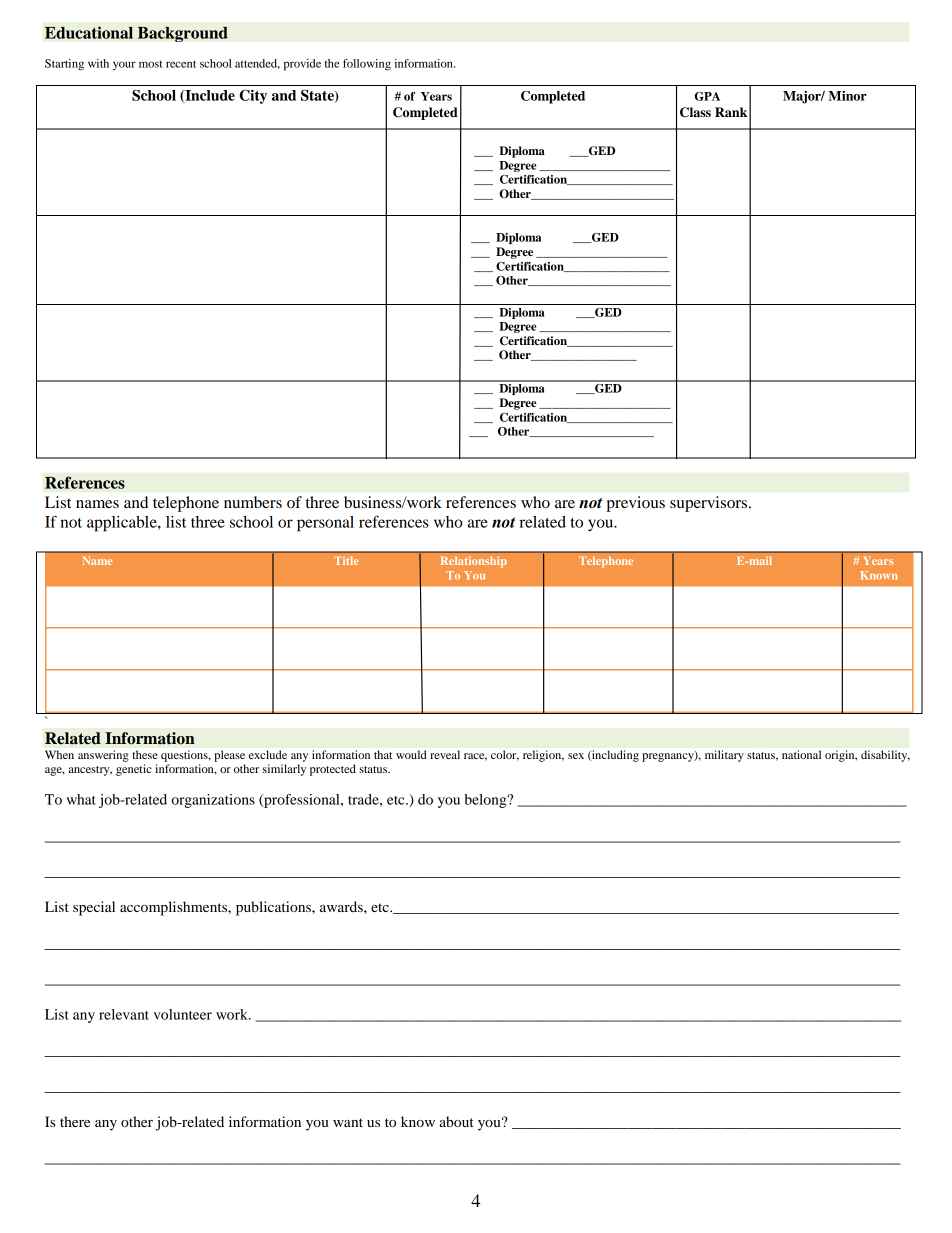 Image resolution: width=952 pixels, height=1233 pixels. What do you see at coordinates (456, 1121) in the image?
I see `about` at bounding box center [456, 1121].
